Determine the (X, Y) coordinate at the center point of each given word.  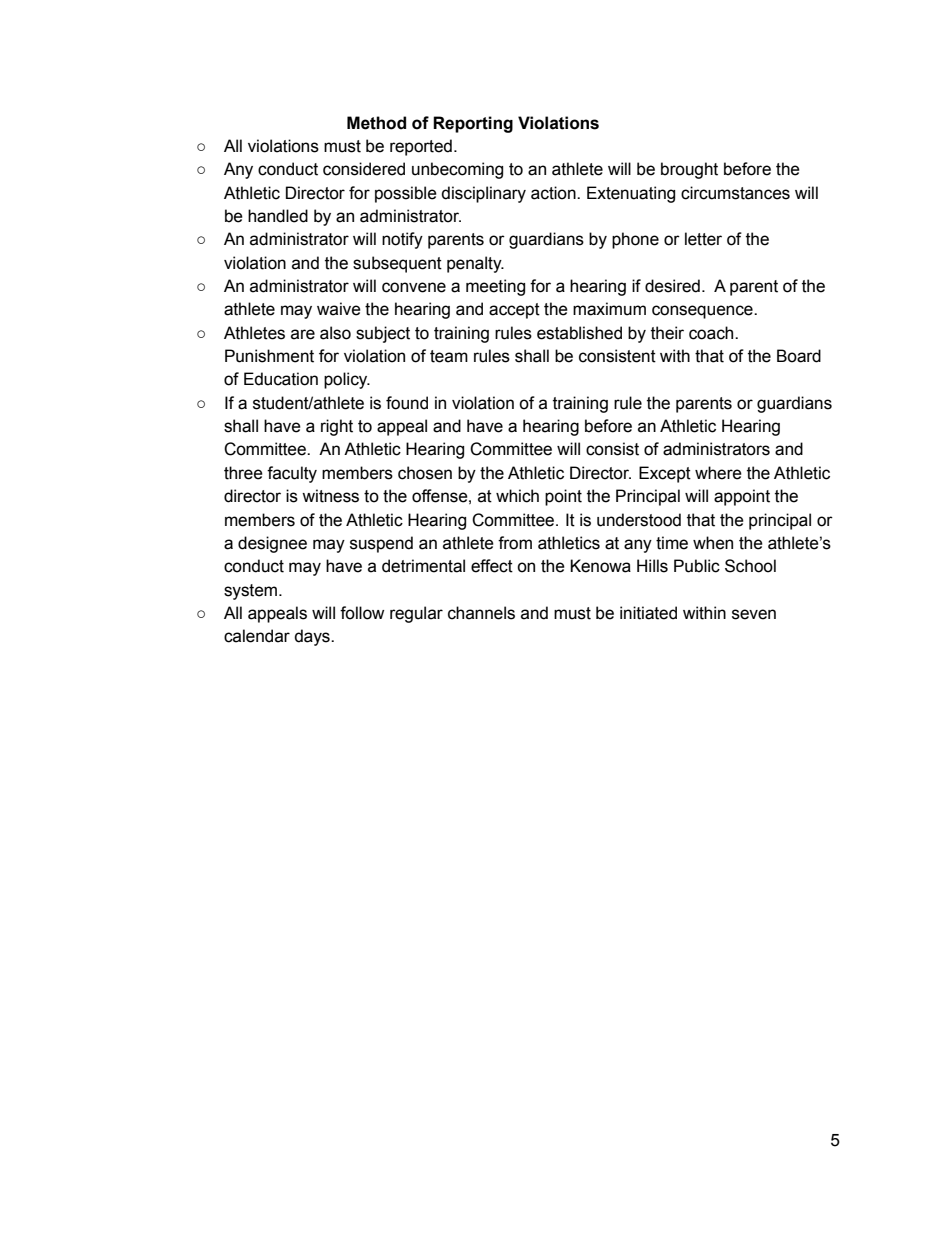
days (313, 637)
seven (754, 614)
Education (281, 379)
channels (481, 613)
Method (376, 123)
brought (689, 170)
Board (799, 356)
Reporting (473, 124)
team (449, 356)
